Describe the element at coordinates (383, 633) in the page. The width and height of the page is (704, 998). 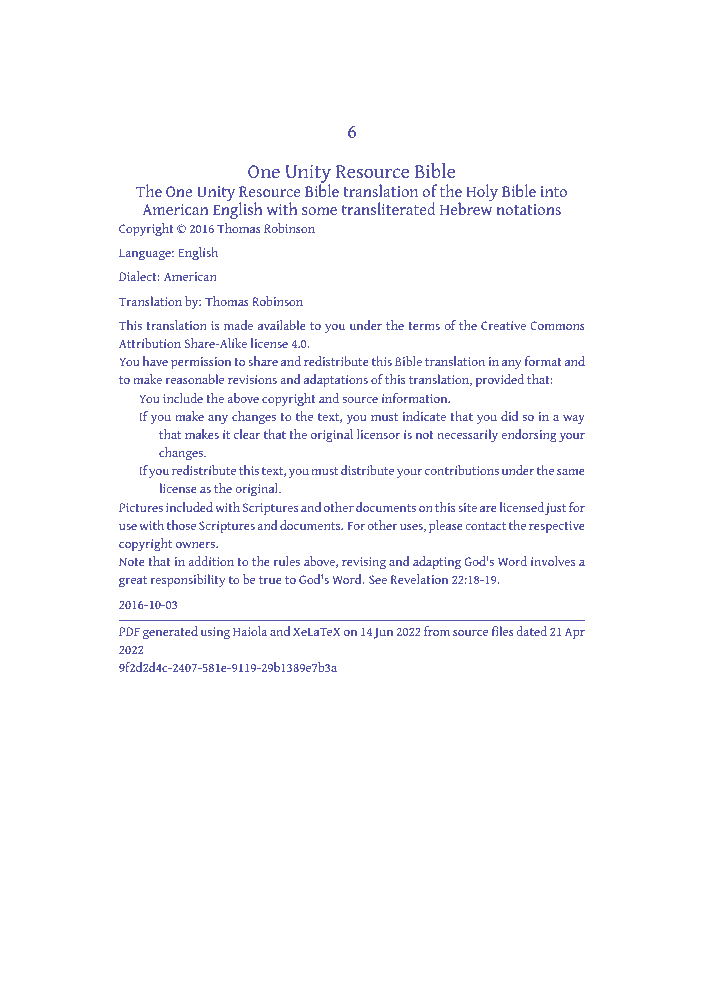
I see `Jun` at that location.
